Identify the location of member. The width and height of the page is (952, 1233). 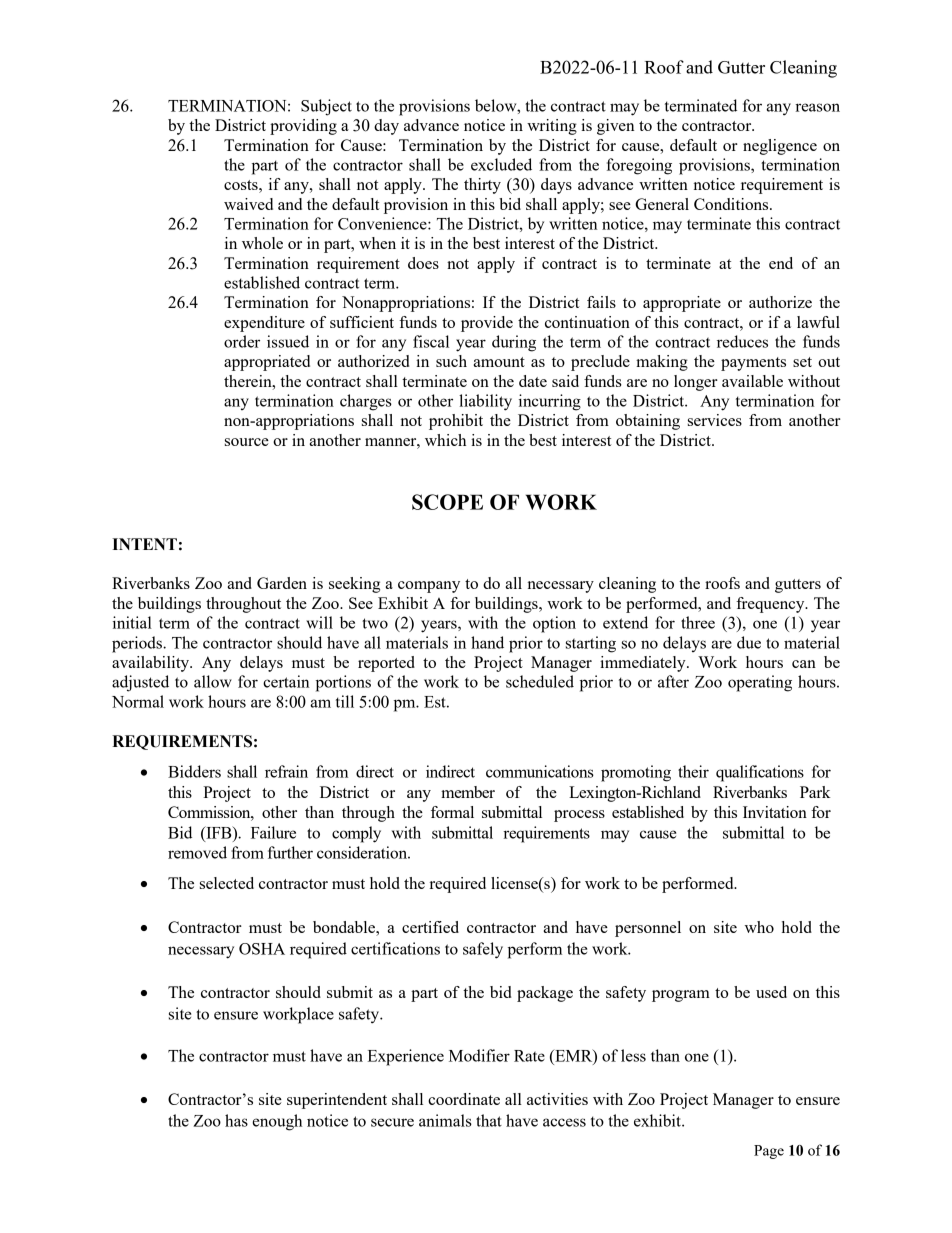
(468, 792).
